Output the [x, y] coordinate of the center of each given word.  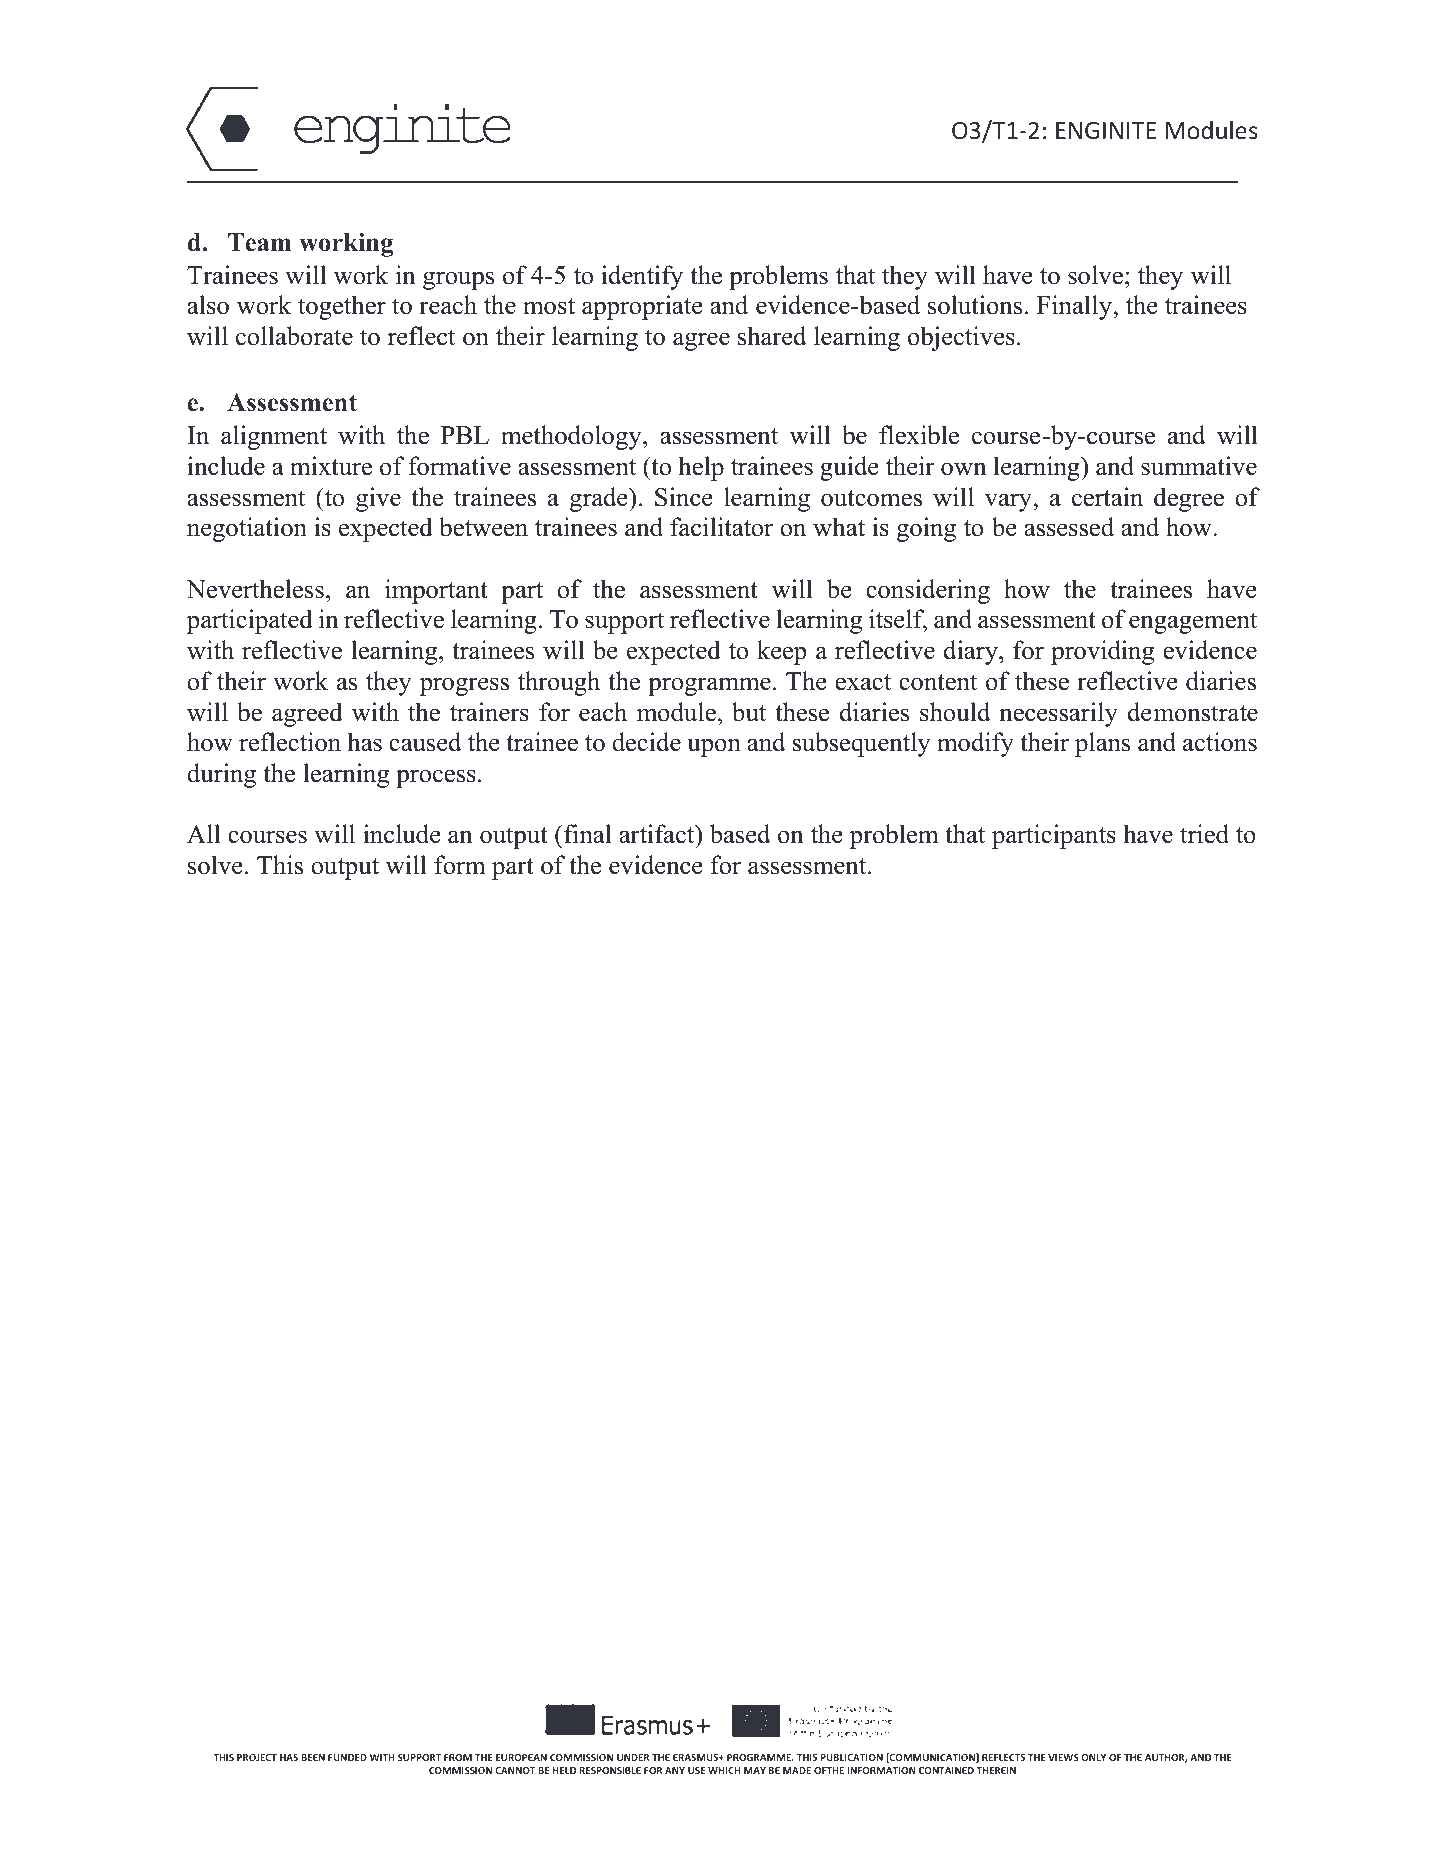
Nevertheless [255, 589]
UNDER [633, 1757]
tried [1204, 834]
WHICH [724, 1770]
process [436, 778]
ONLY [1093, 1757]
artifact [658, 834]
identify [642, 277]
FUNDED [347, 1757]
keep [781, 652]
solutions [975, 305]
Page [1201, 1690]
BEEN [313, 1757]
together [342, 307]
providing [1103, 652]
